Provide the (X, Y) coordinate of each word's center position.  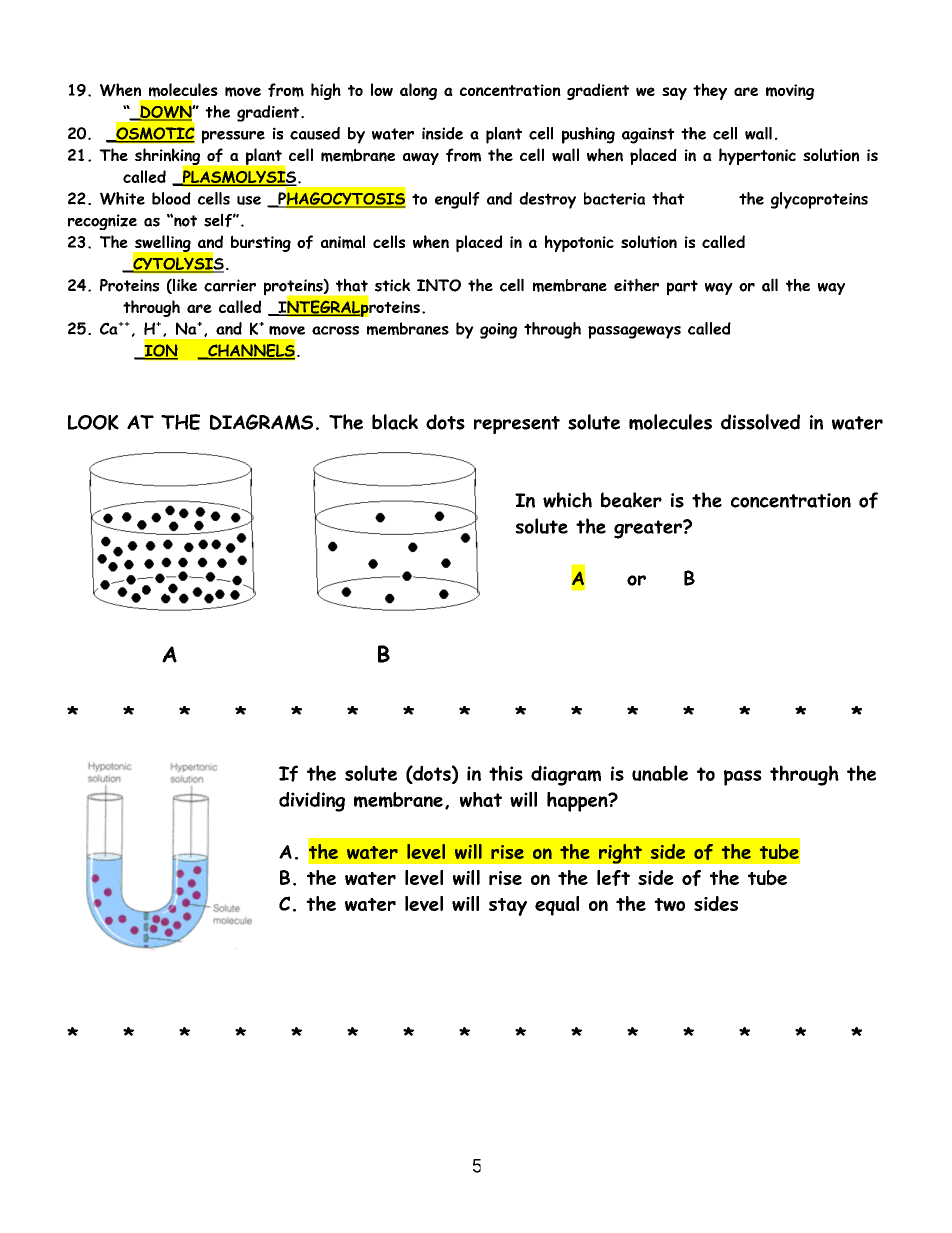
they (710, 91)
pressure (233, 137)
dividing (312, 802)
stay (508, 907)
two (669, 904)
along (418, 91)
